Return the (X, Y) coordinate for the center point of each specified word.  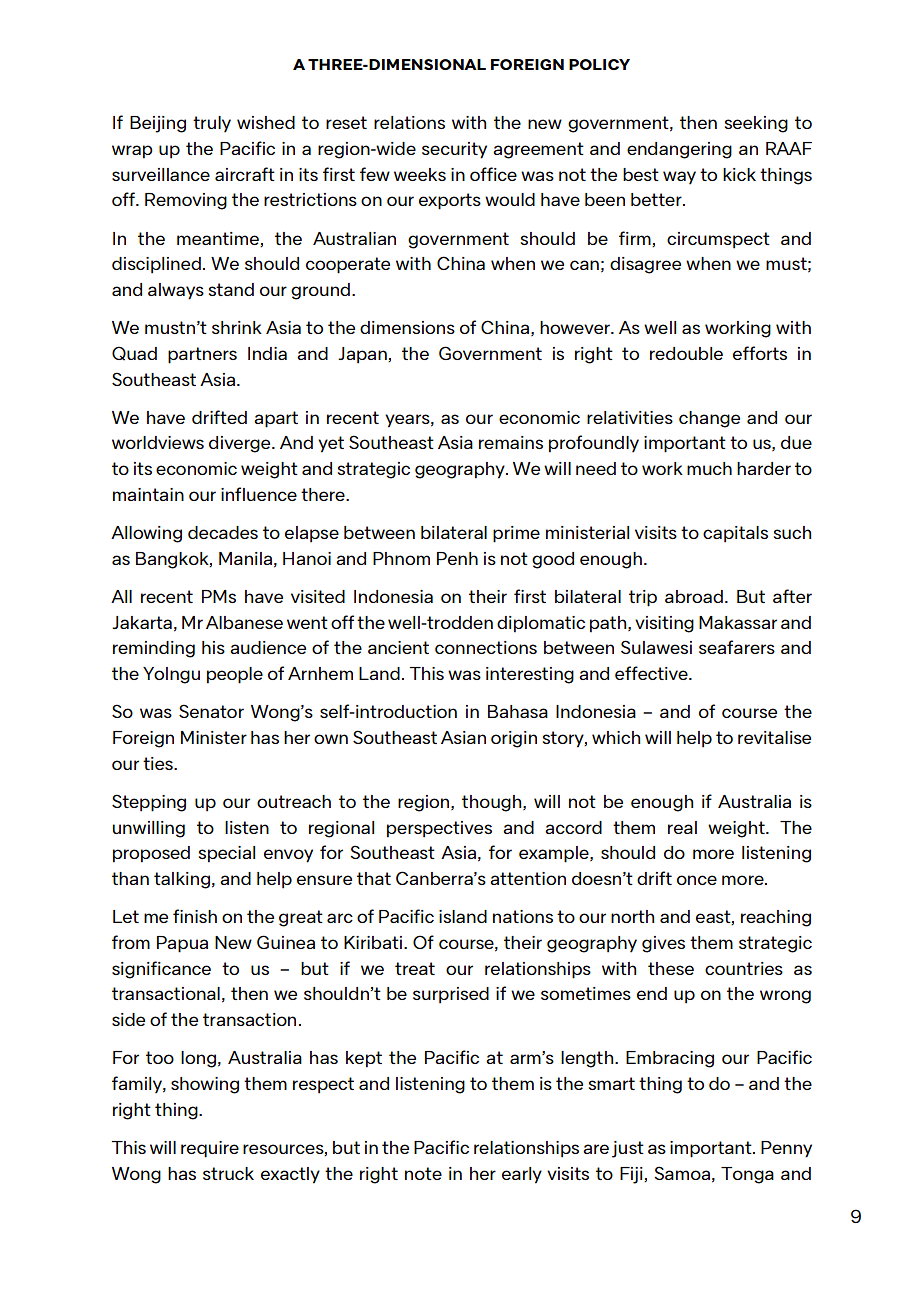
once (697, 880)
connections (486, 647)
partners (202, 355)
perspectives (439, 829)
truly (212, 124)
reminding (154, 649)
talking (182, 880)
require (210, 1149)
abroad (694, 596)
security (454, 150)
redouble (686, 353)
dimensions (407, 327)
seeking (756, 124)
